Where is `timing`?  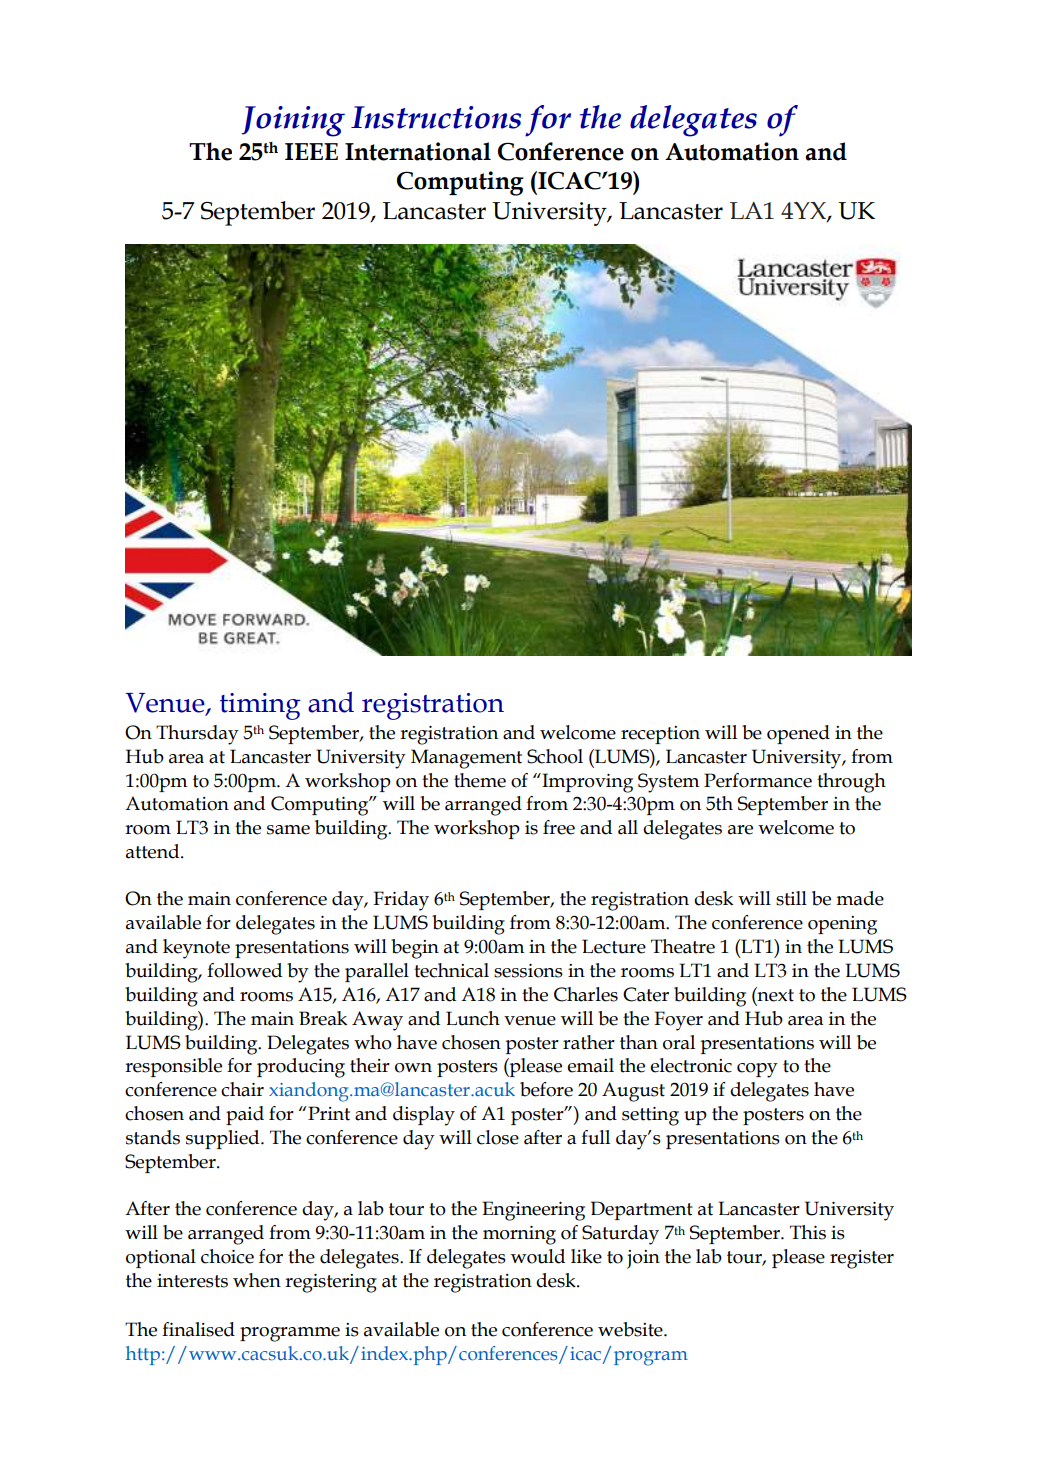 timing is located at coordinates (260, 706).
